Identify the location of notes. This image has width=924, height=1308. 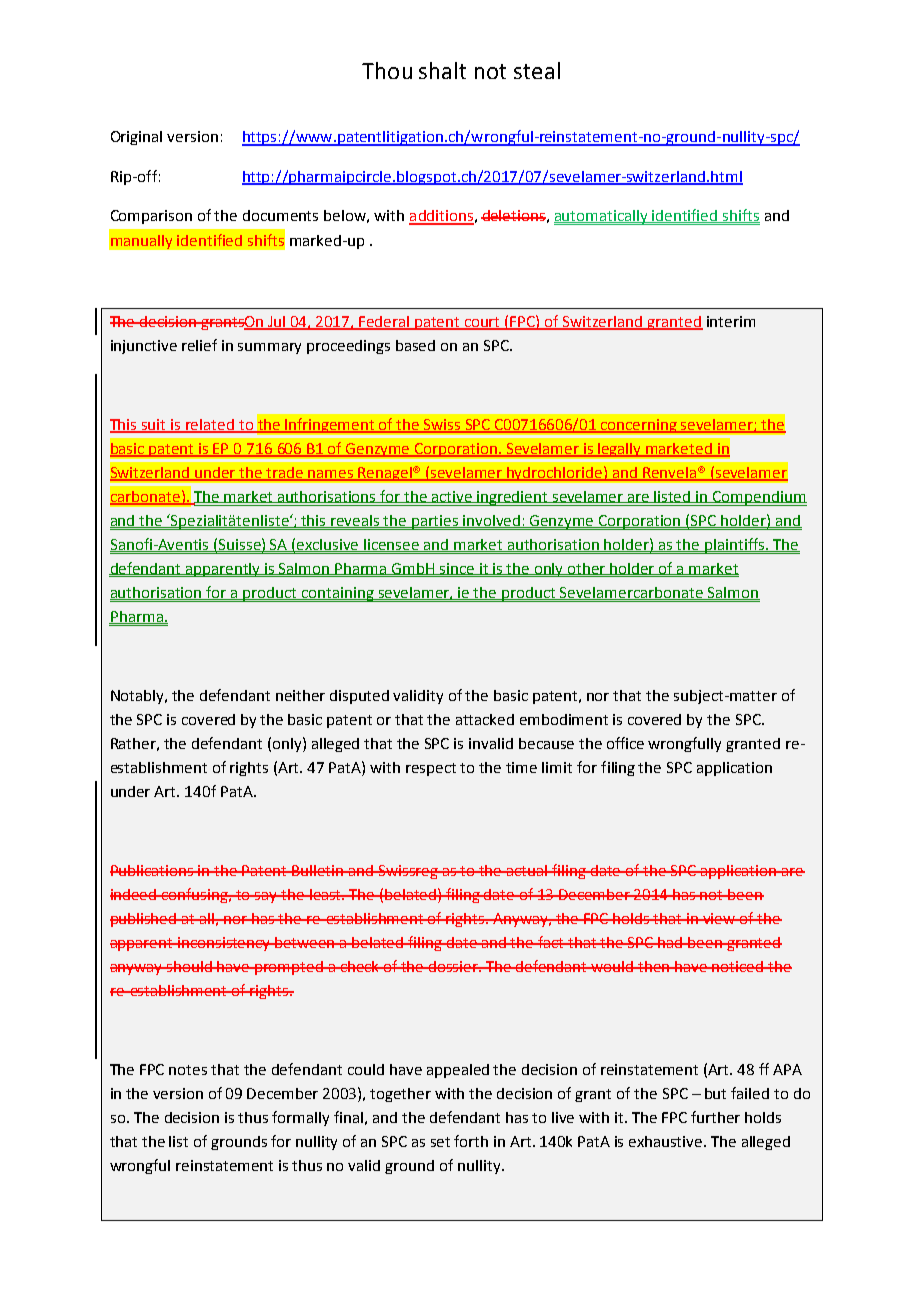
(188, 1070).
